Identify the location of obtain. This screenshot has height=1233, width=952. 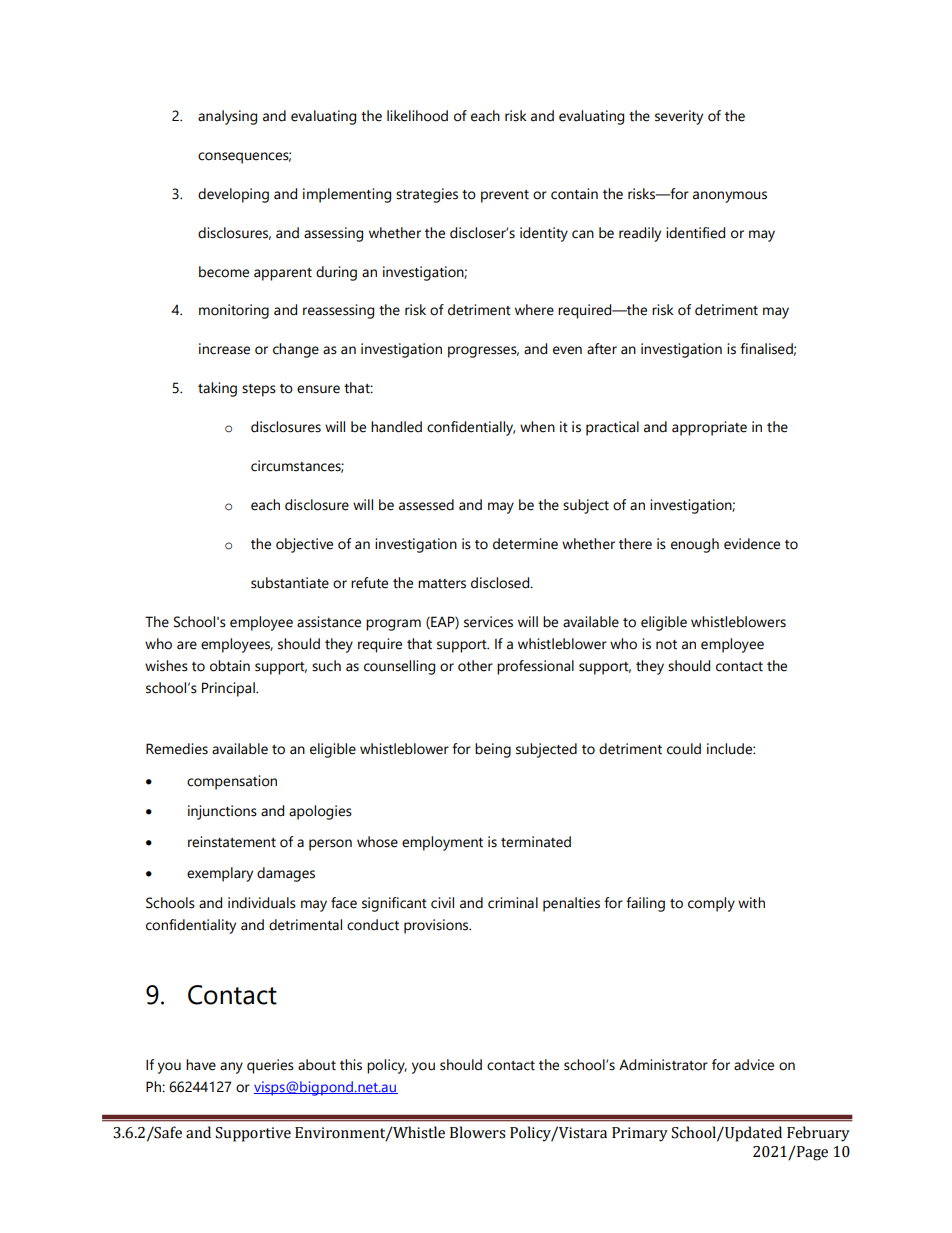
(230, 666).
